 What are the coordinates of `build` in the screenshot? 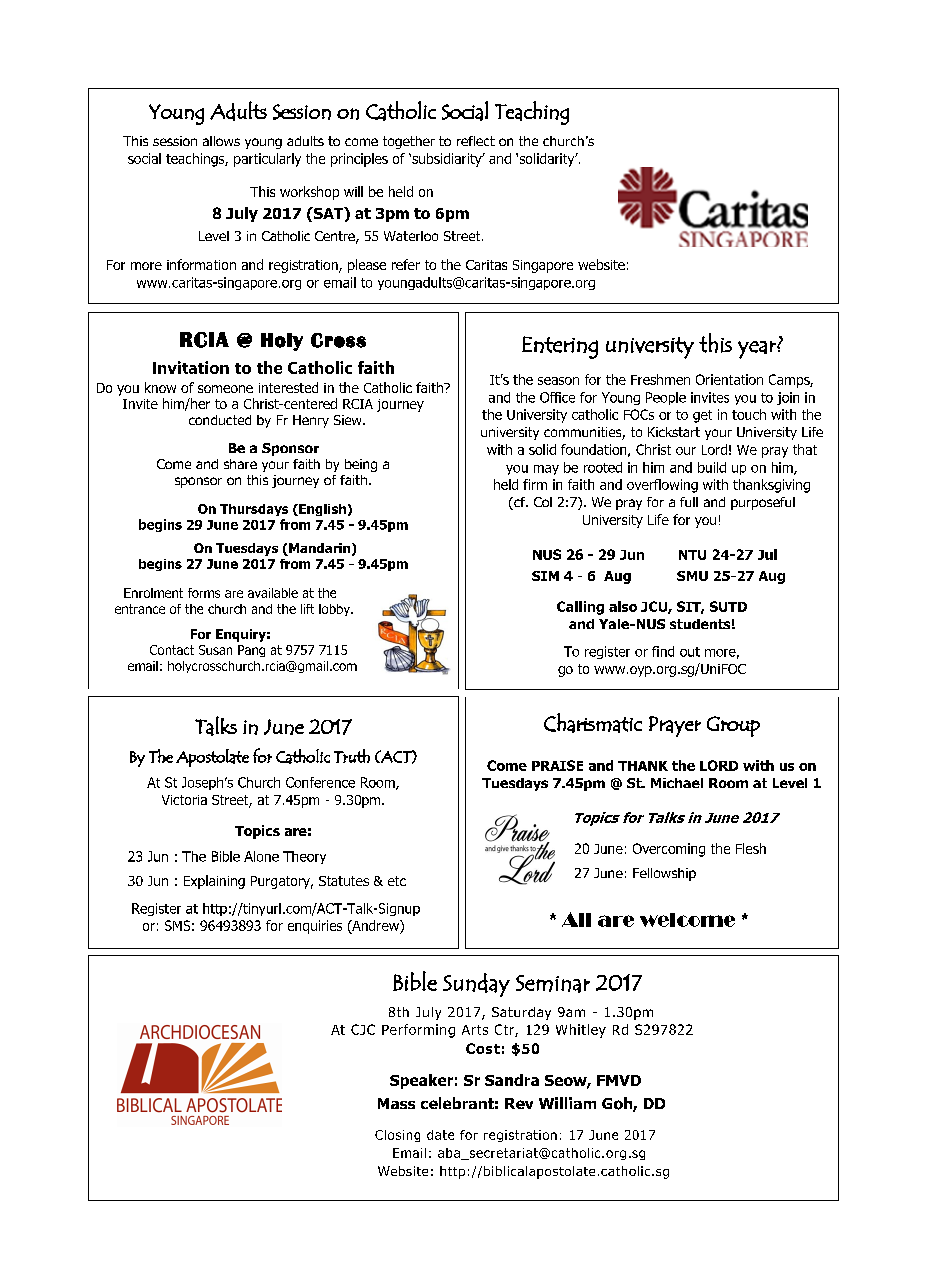 It's located at (712, 467).
